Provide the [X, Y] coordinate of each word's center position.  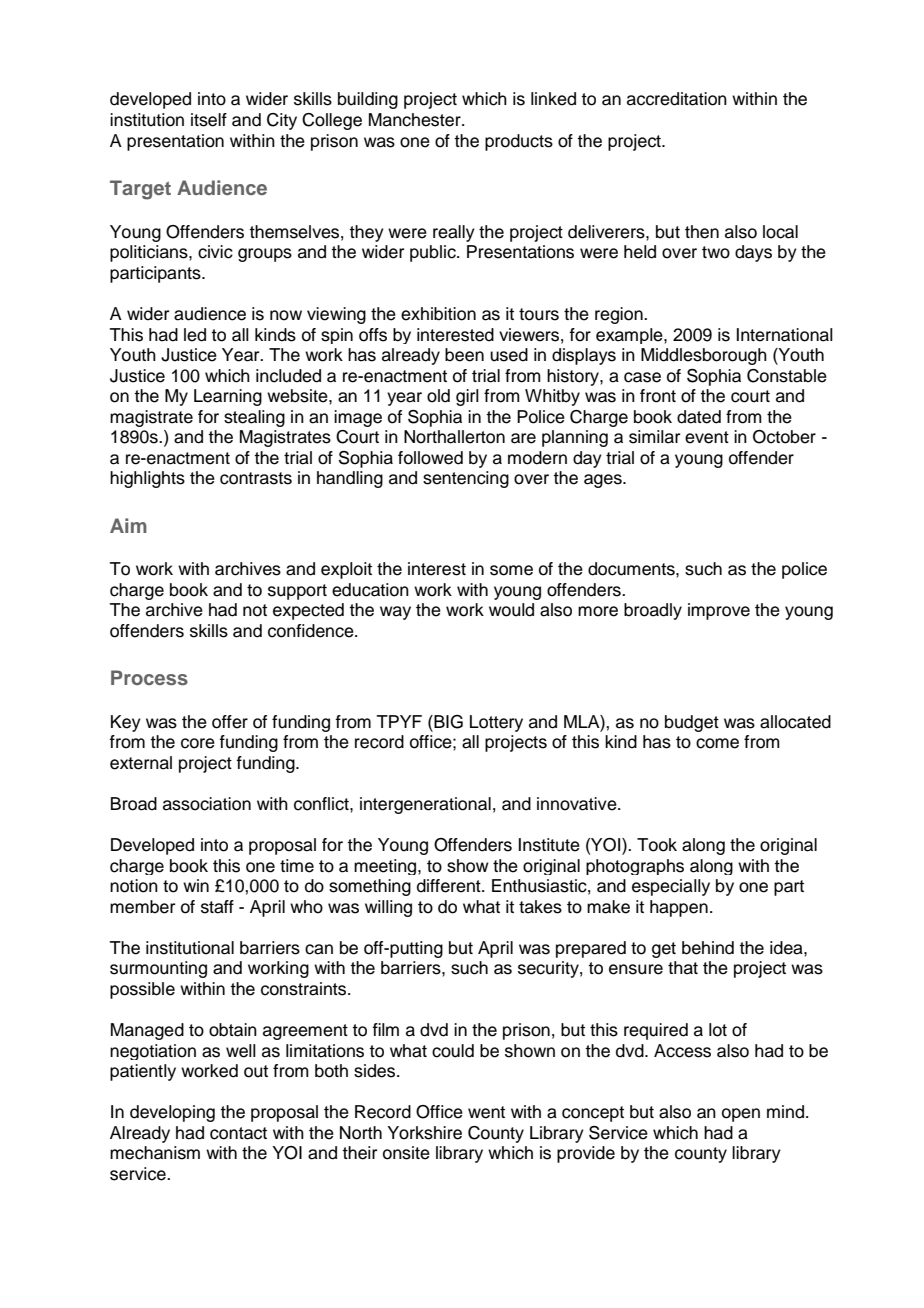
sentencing [466, 479]
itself [209, 120]
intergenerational [425, 805]
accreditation [677, 99]
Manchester [416, 120]
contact [238, 1133]
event [707, 437]
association [207, 804]
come [717, 743]
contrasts [256, 478]
